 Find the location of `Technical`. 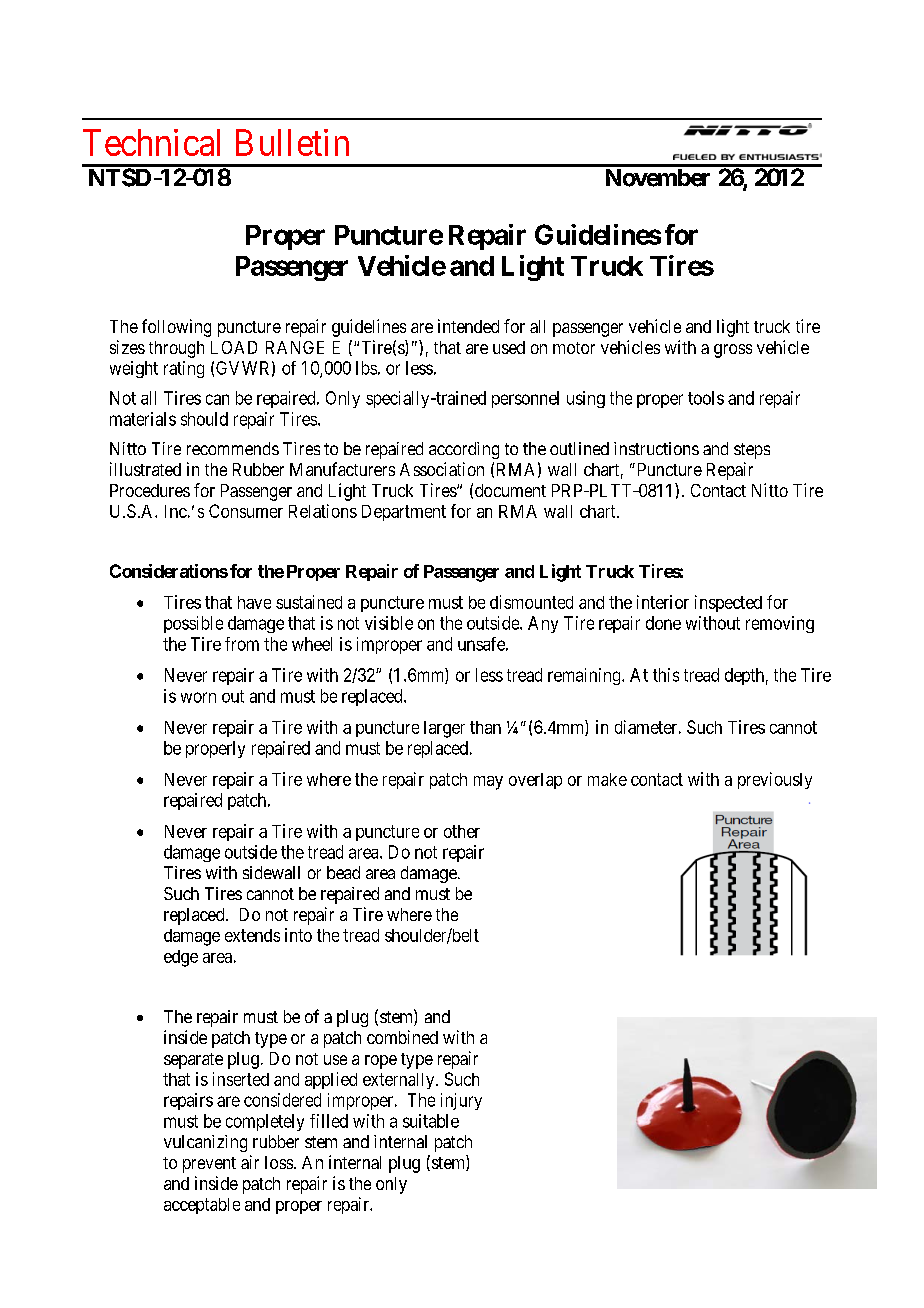

Technical is located at coordinates (151, 142).
